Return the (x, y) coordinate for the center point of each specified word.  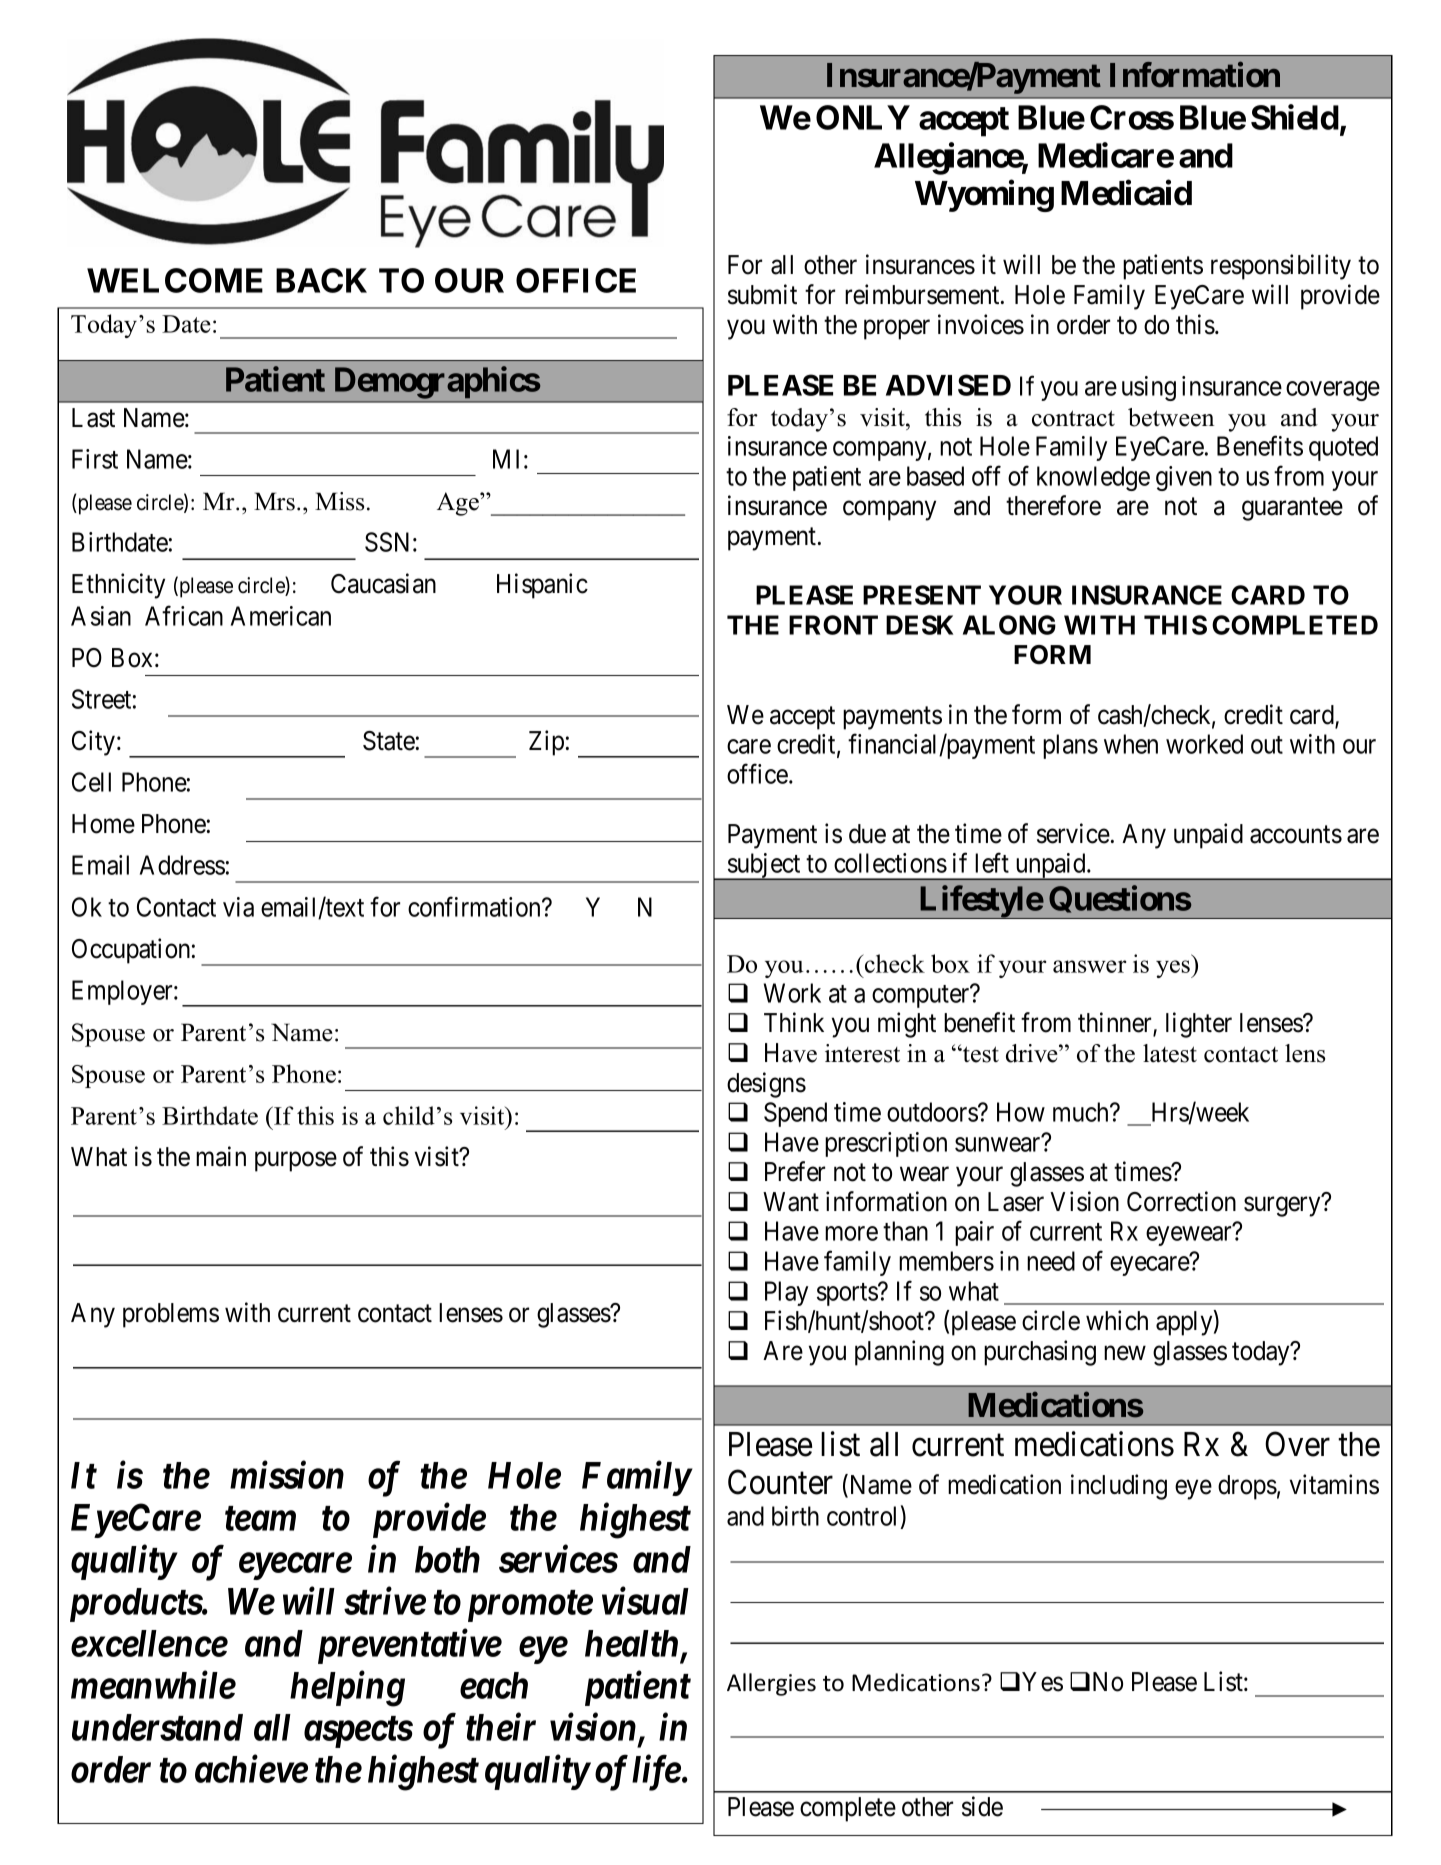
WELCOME (175, 280)
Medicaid (1126, 193)
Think (794, 1022)
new (1125, 1353)
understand (157, 1727)
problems (171, 1315)
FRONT (833, 625)
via (238, 907)
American (281, 616)
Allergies (771, 1684)
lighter (1199, 1025)
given (1184, 478)
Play (786, 1293)
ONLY (863, 117)
